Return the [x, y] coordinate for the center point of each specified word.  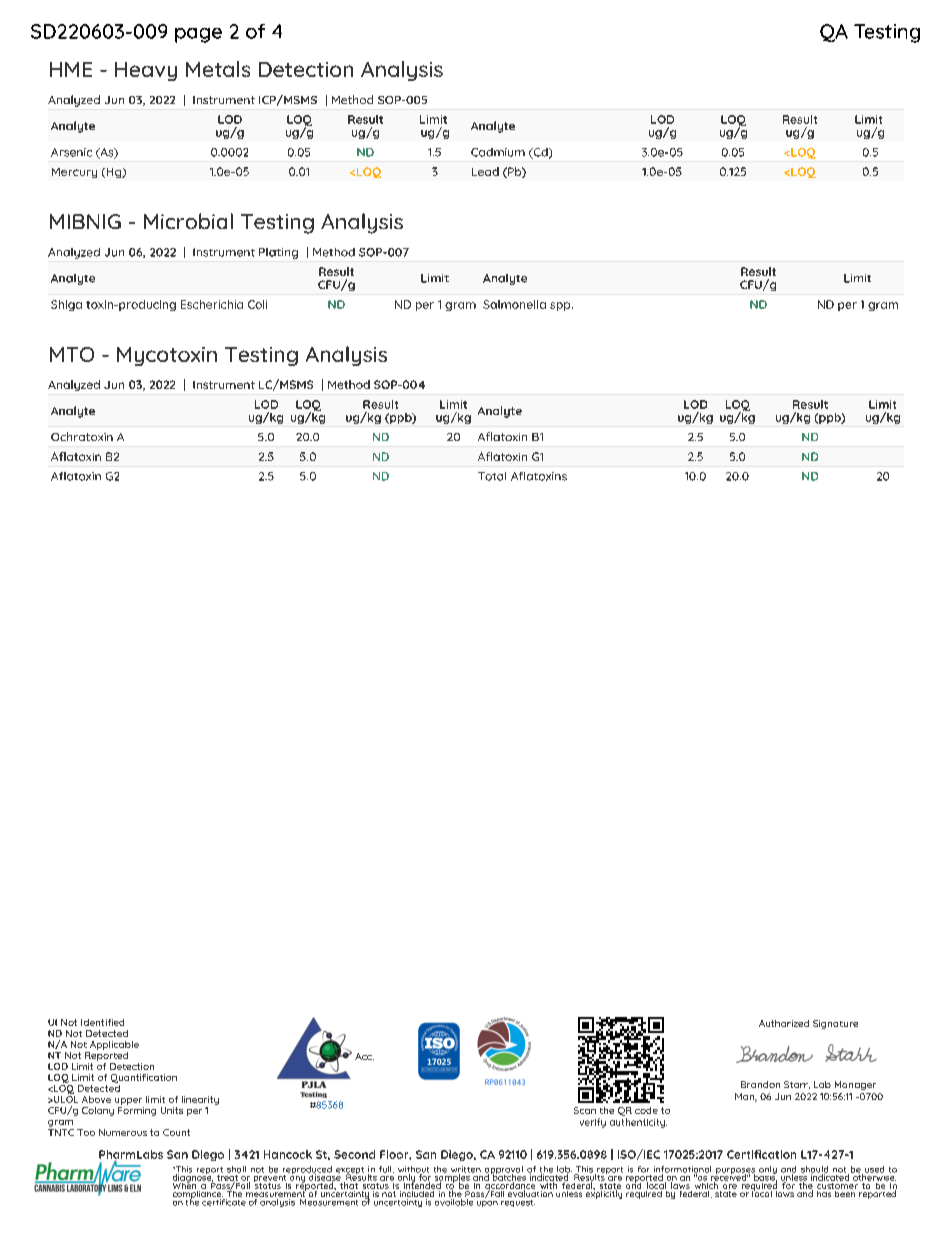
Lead [485, 171]
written [466, 1170]
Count [176, 1132]
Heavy [146, 71]
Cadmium [498, 152]
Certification [761, 1154]
